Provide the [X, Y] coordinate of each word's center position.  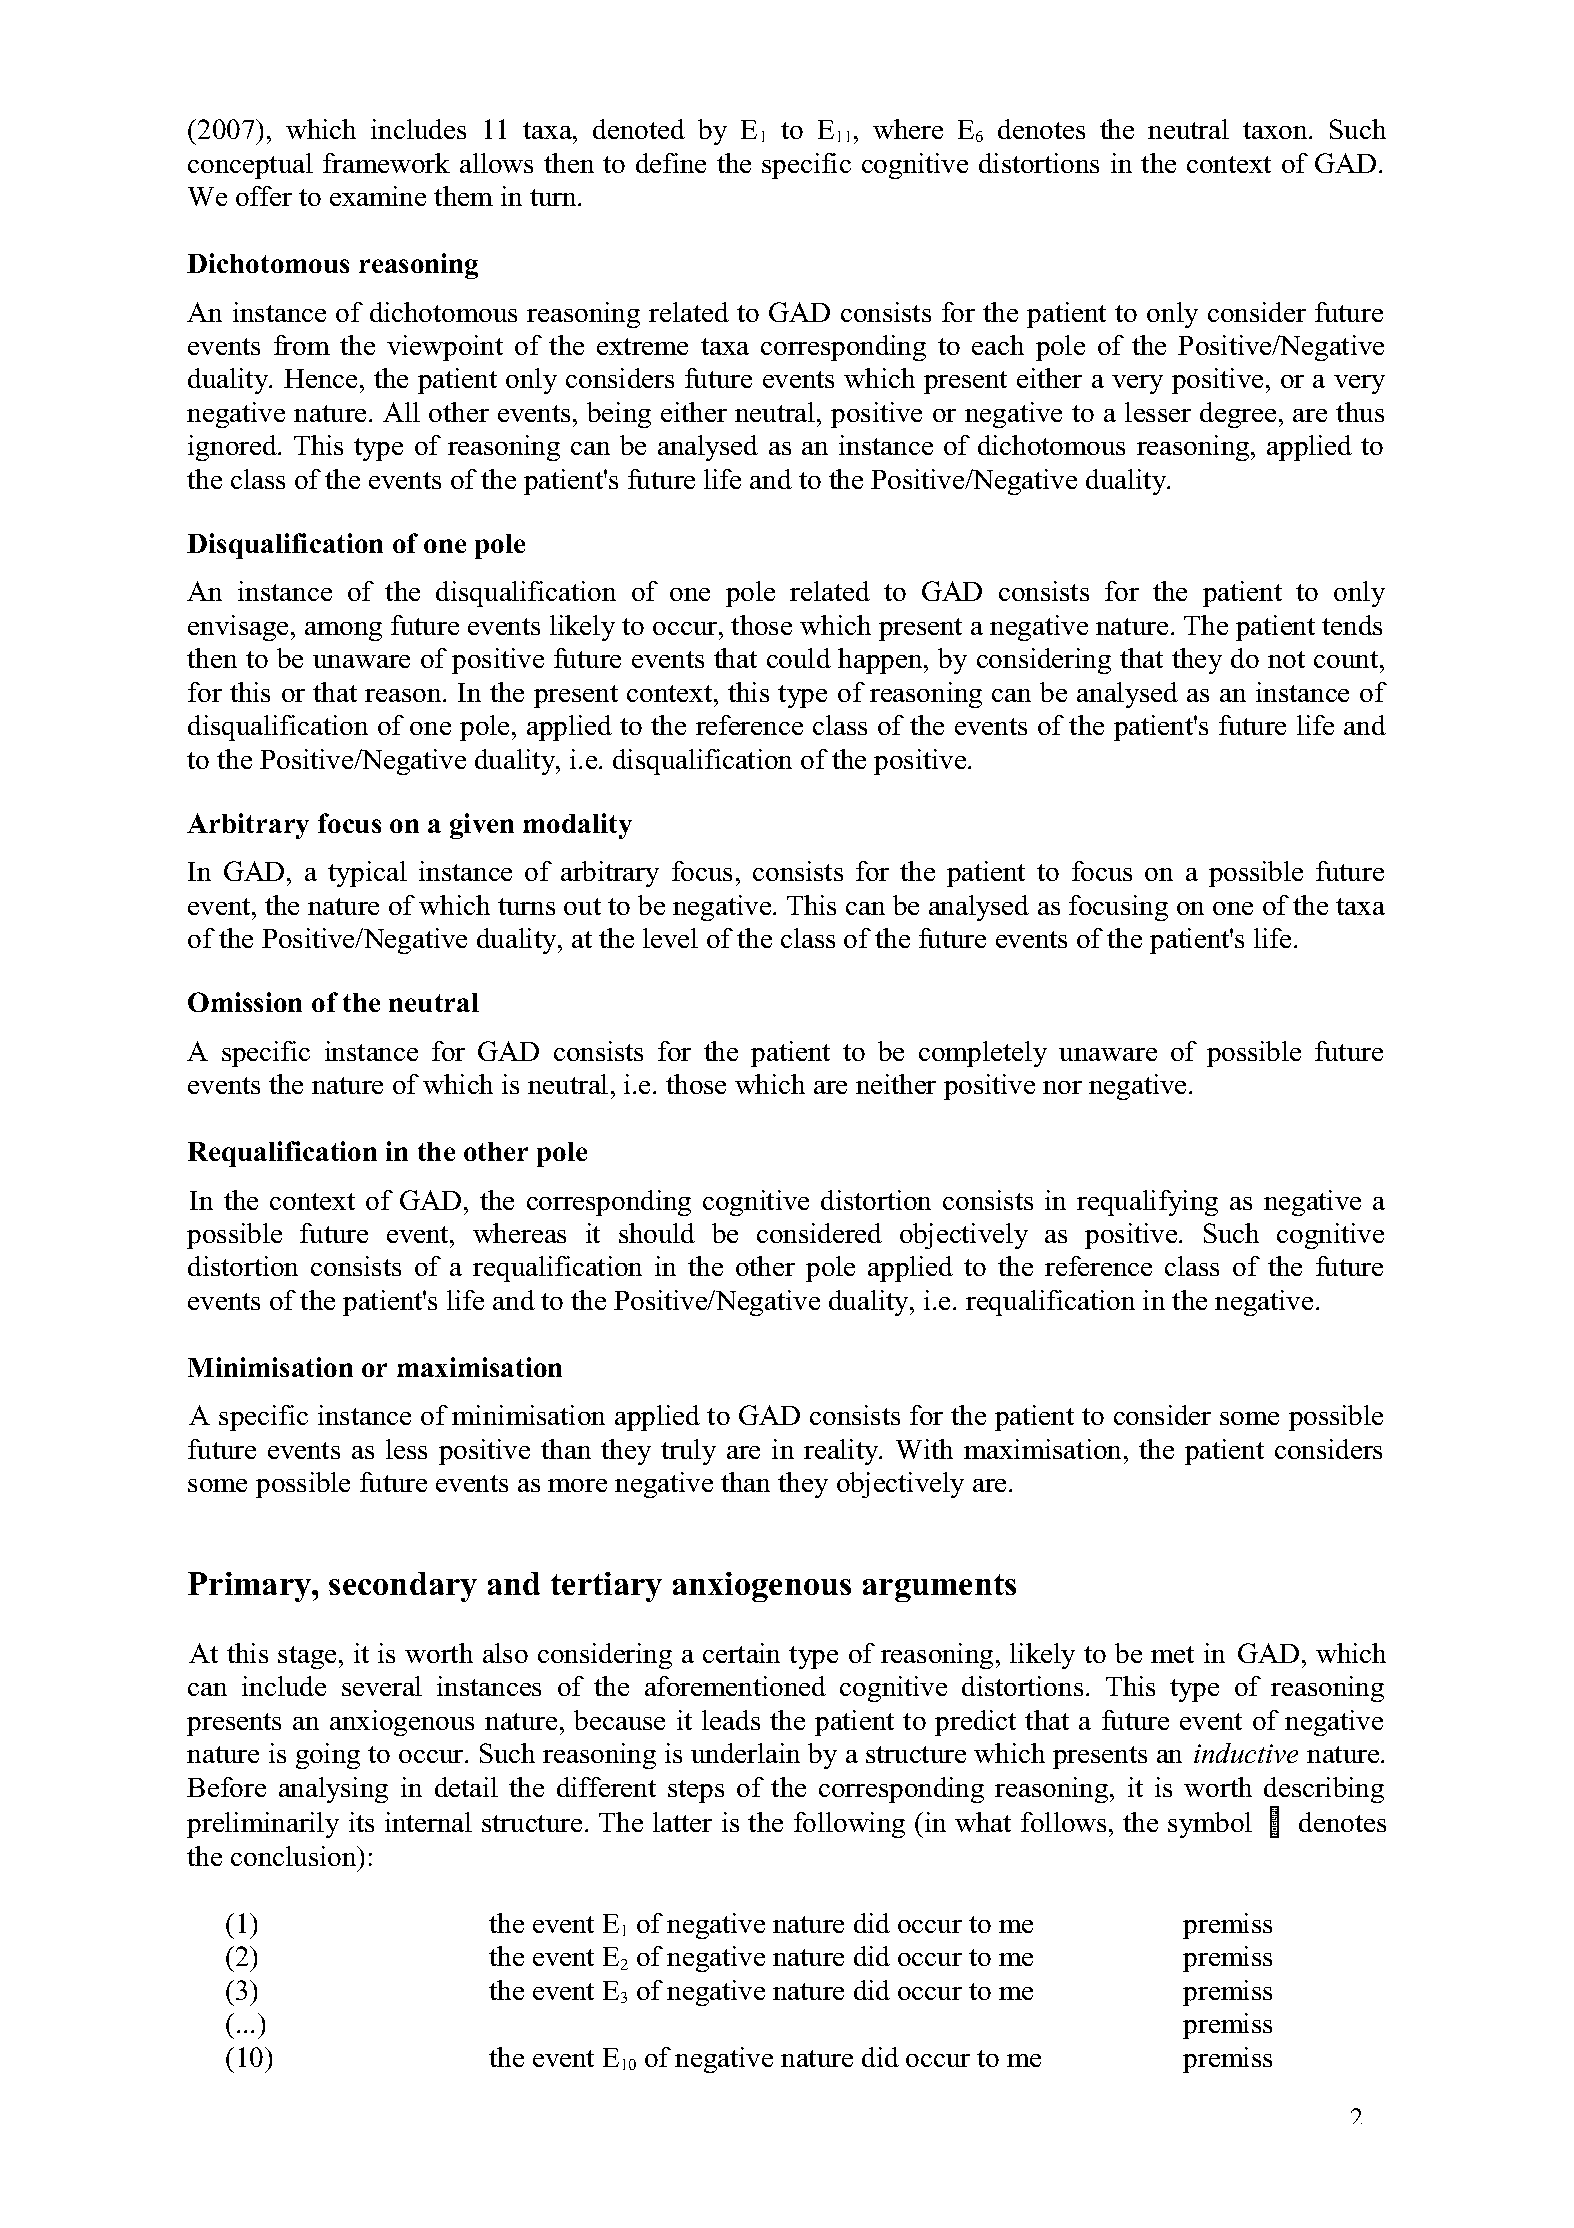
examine [378, 196]
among [343, 631]
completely [983, 1054]
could [799, 658]
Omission [245, 1002]
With [924, 1449]
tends [1352, 625]
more [577, 1485]
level [670, 938]
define [671, 163]
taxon [1276, 130]
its [361, 1822]
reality [842, 1452]
